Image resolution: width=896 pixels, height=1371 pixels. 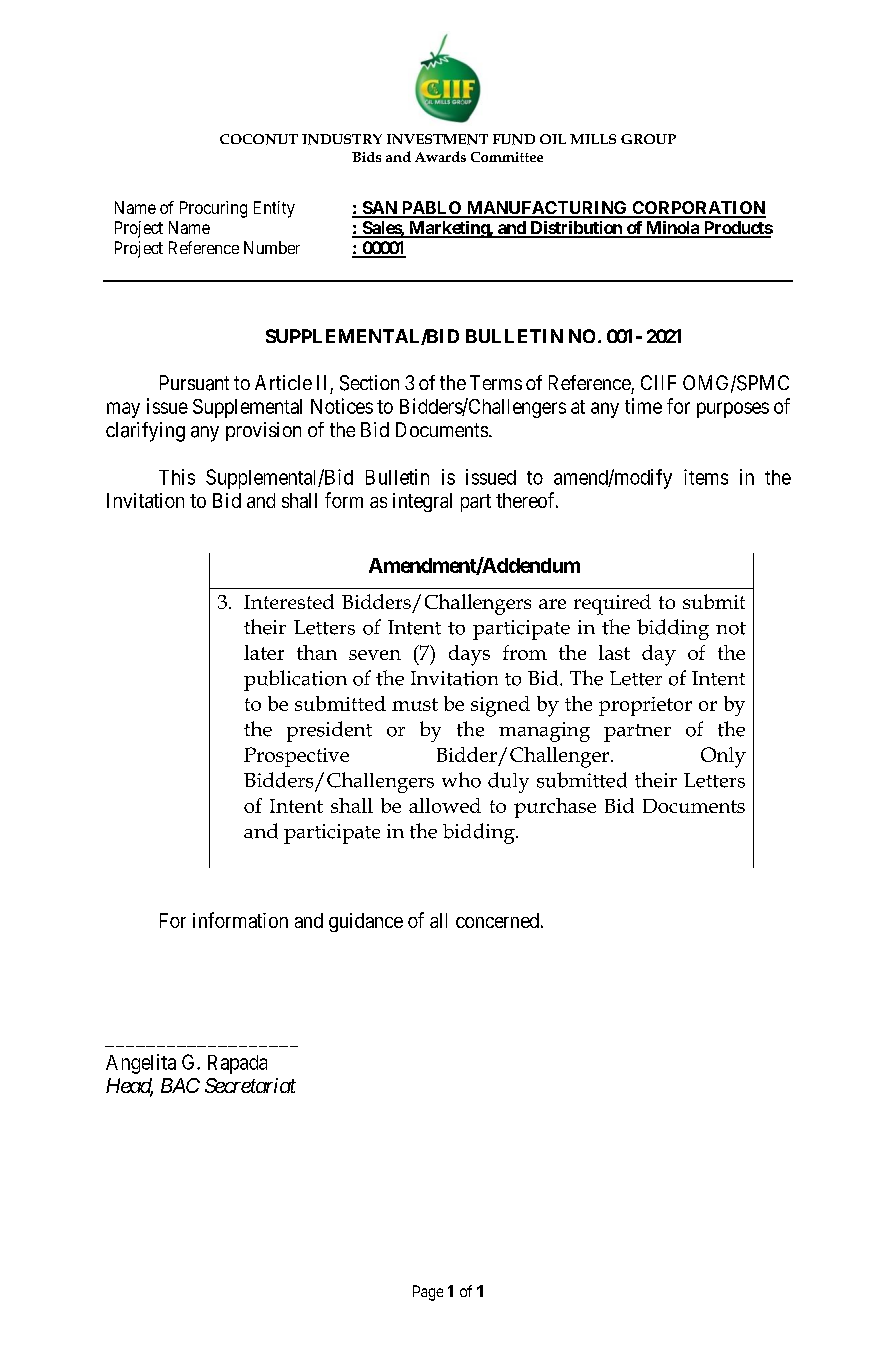 I want to click on Procuring, so click(x=213, y=209).
